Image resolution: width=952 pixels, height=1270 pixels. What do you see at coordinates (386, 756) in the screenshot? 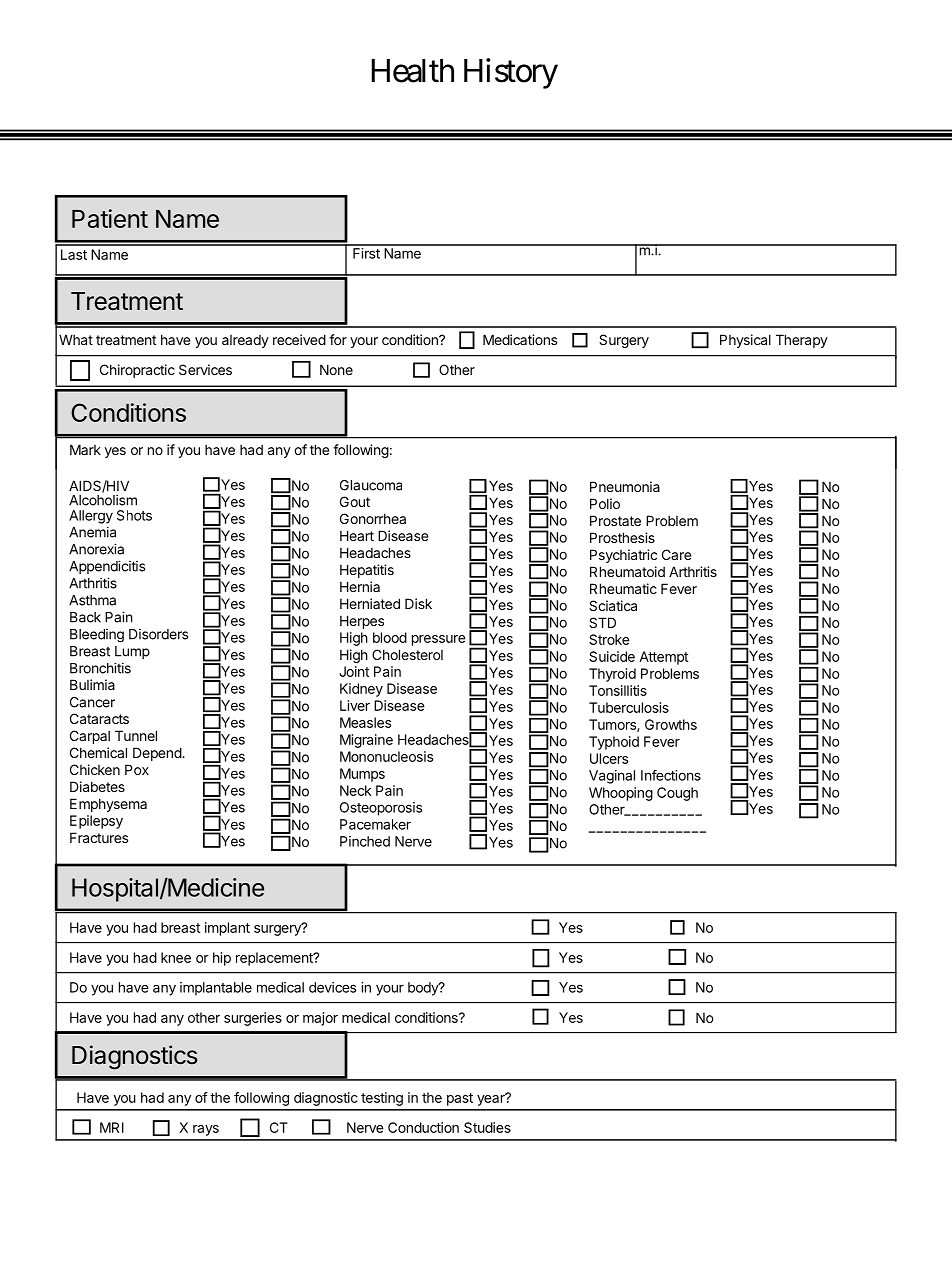
I see `Mononucleosis` at bounding box center [386, 756].
